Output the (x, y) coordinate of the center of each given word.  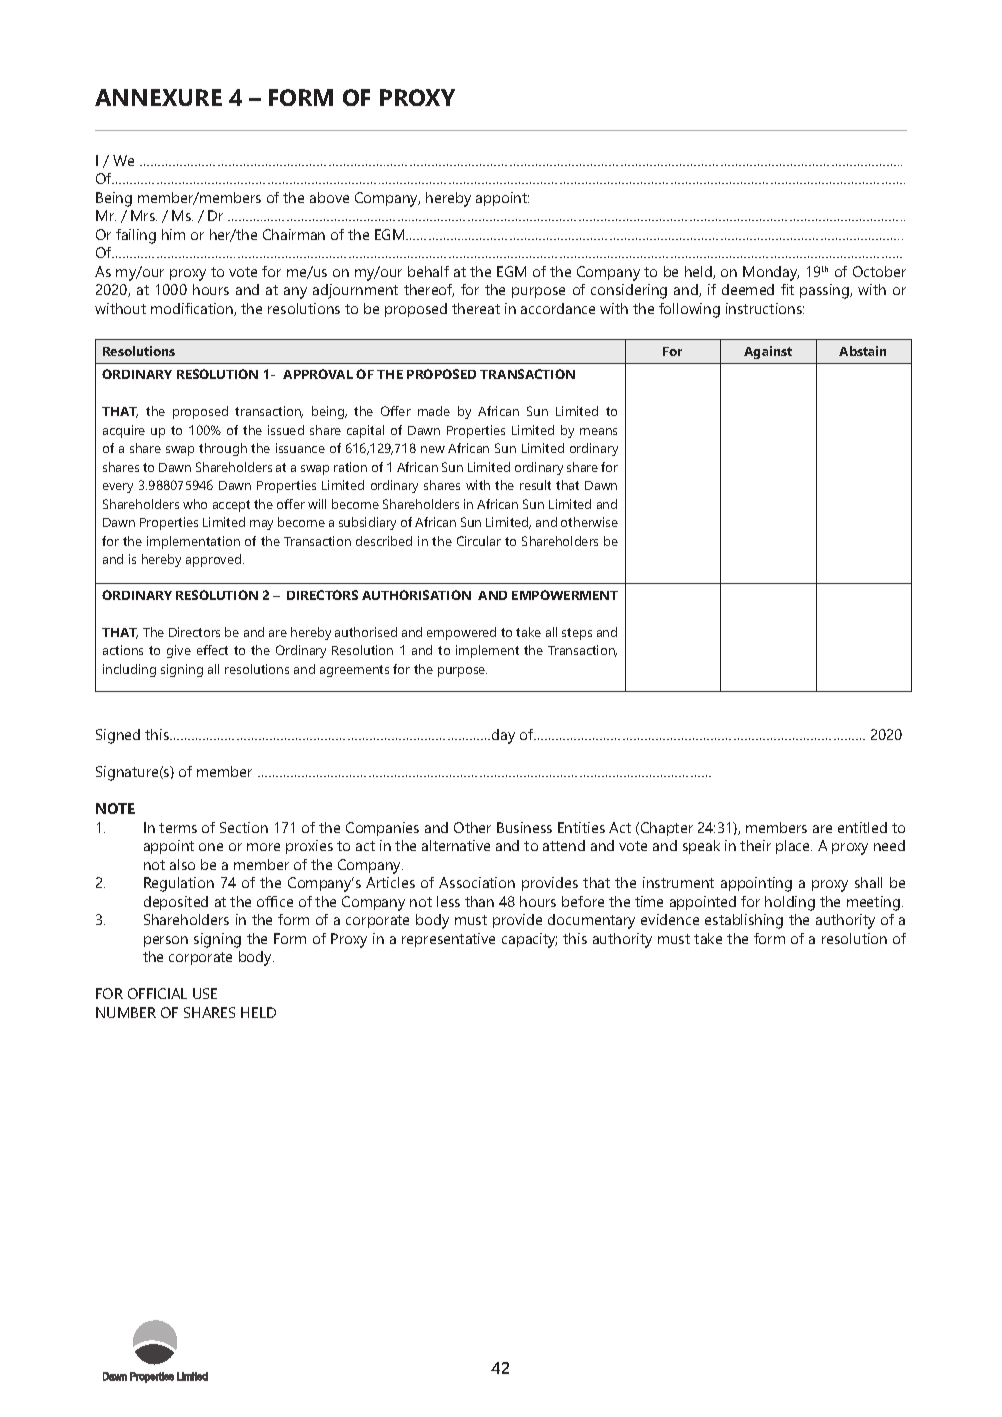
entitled (862, 827)
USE (205, 993)
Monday (771, 273)
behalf (428, 271)
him (173, 234)
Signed (118, 736)
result (535, 485)
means (598, 431)
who (195, 504)
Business (524, 827)
